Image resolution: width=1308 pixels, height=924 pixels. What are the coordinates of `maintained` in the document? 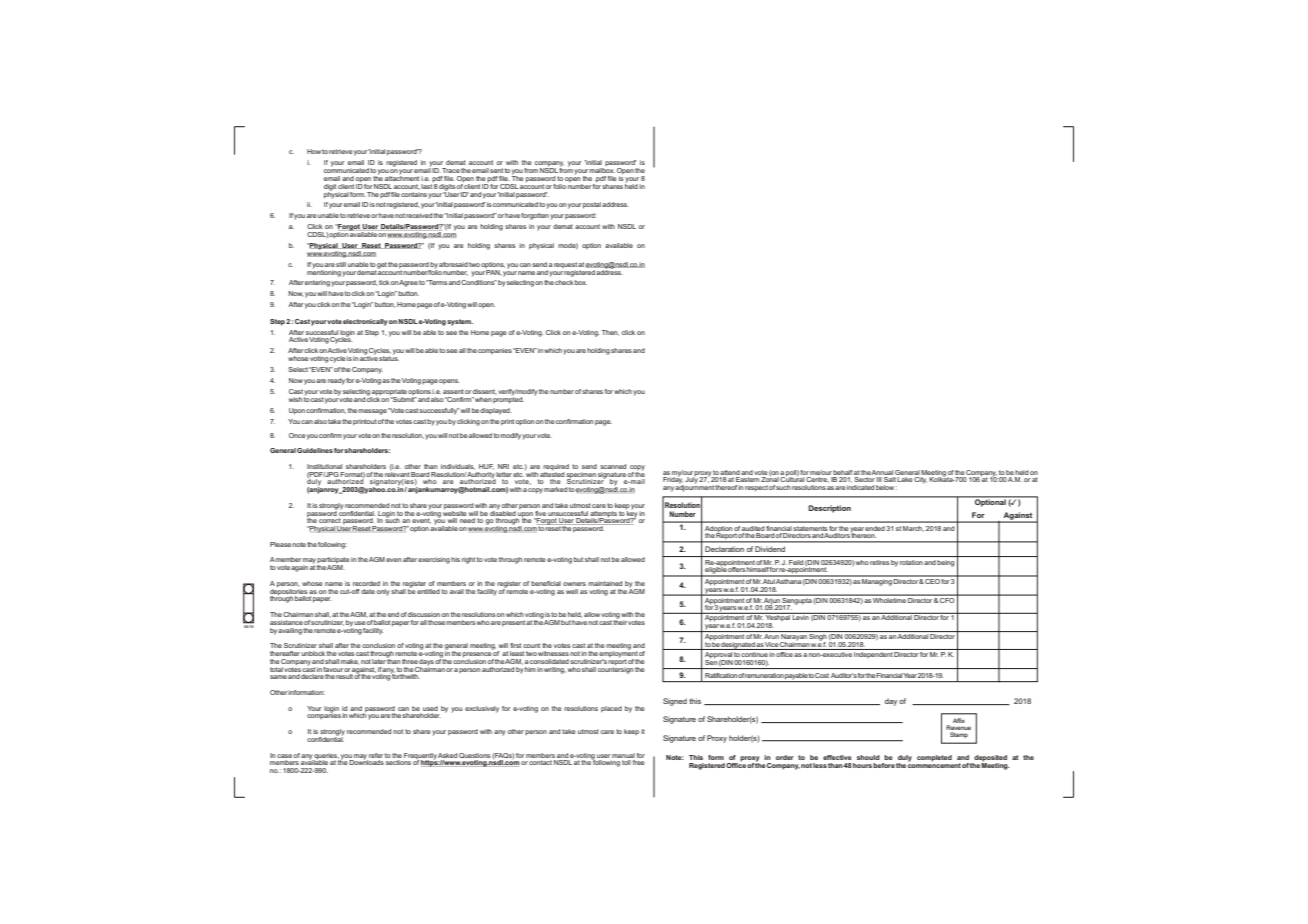 It's located at (605, 583).
